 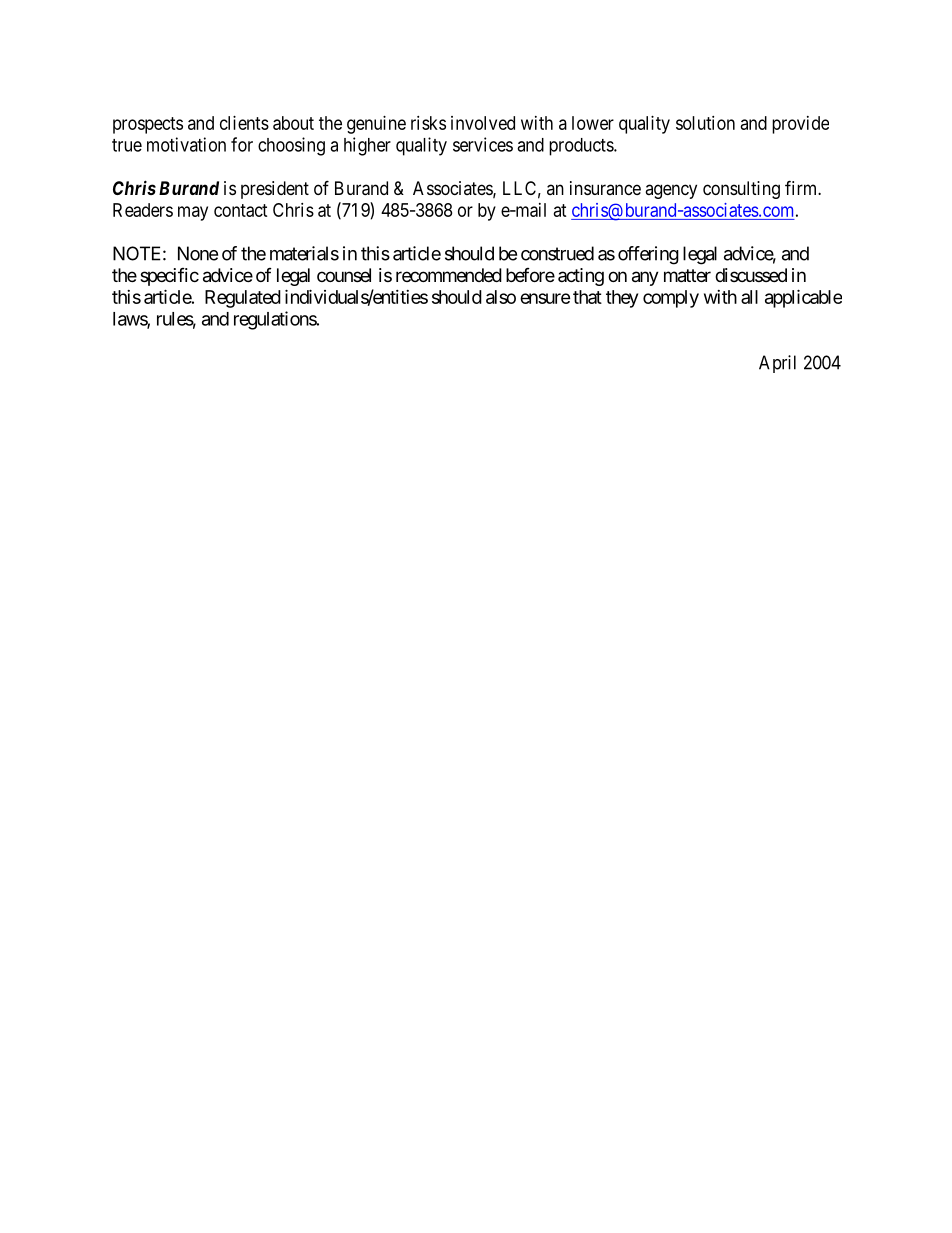 What do you see at coordinates (244, 123) in the screenshot?
I see `clients` at bounding box center [244, 123].
